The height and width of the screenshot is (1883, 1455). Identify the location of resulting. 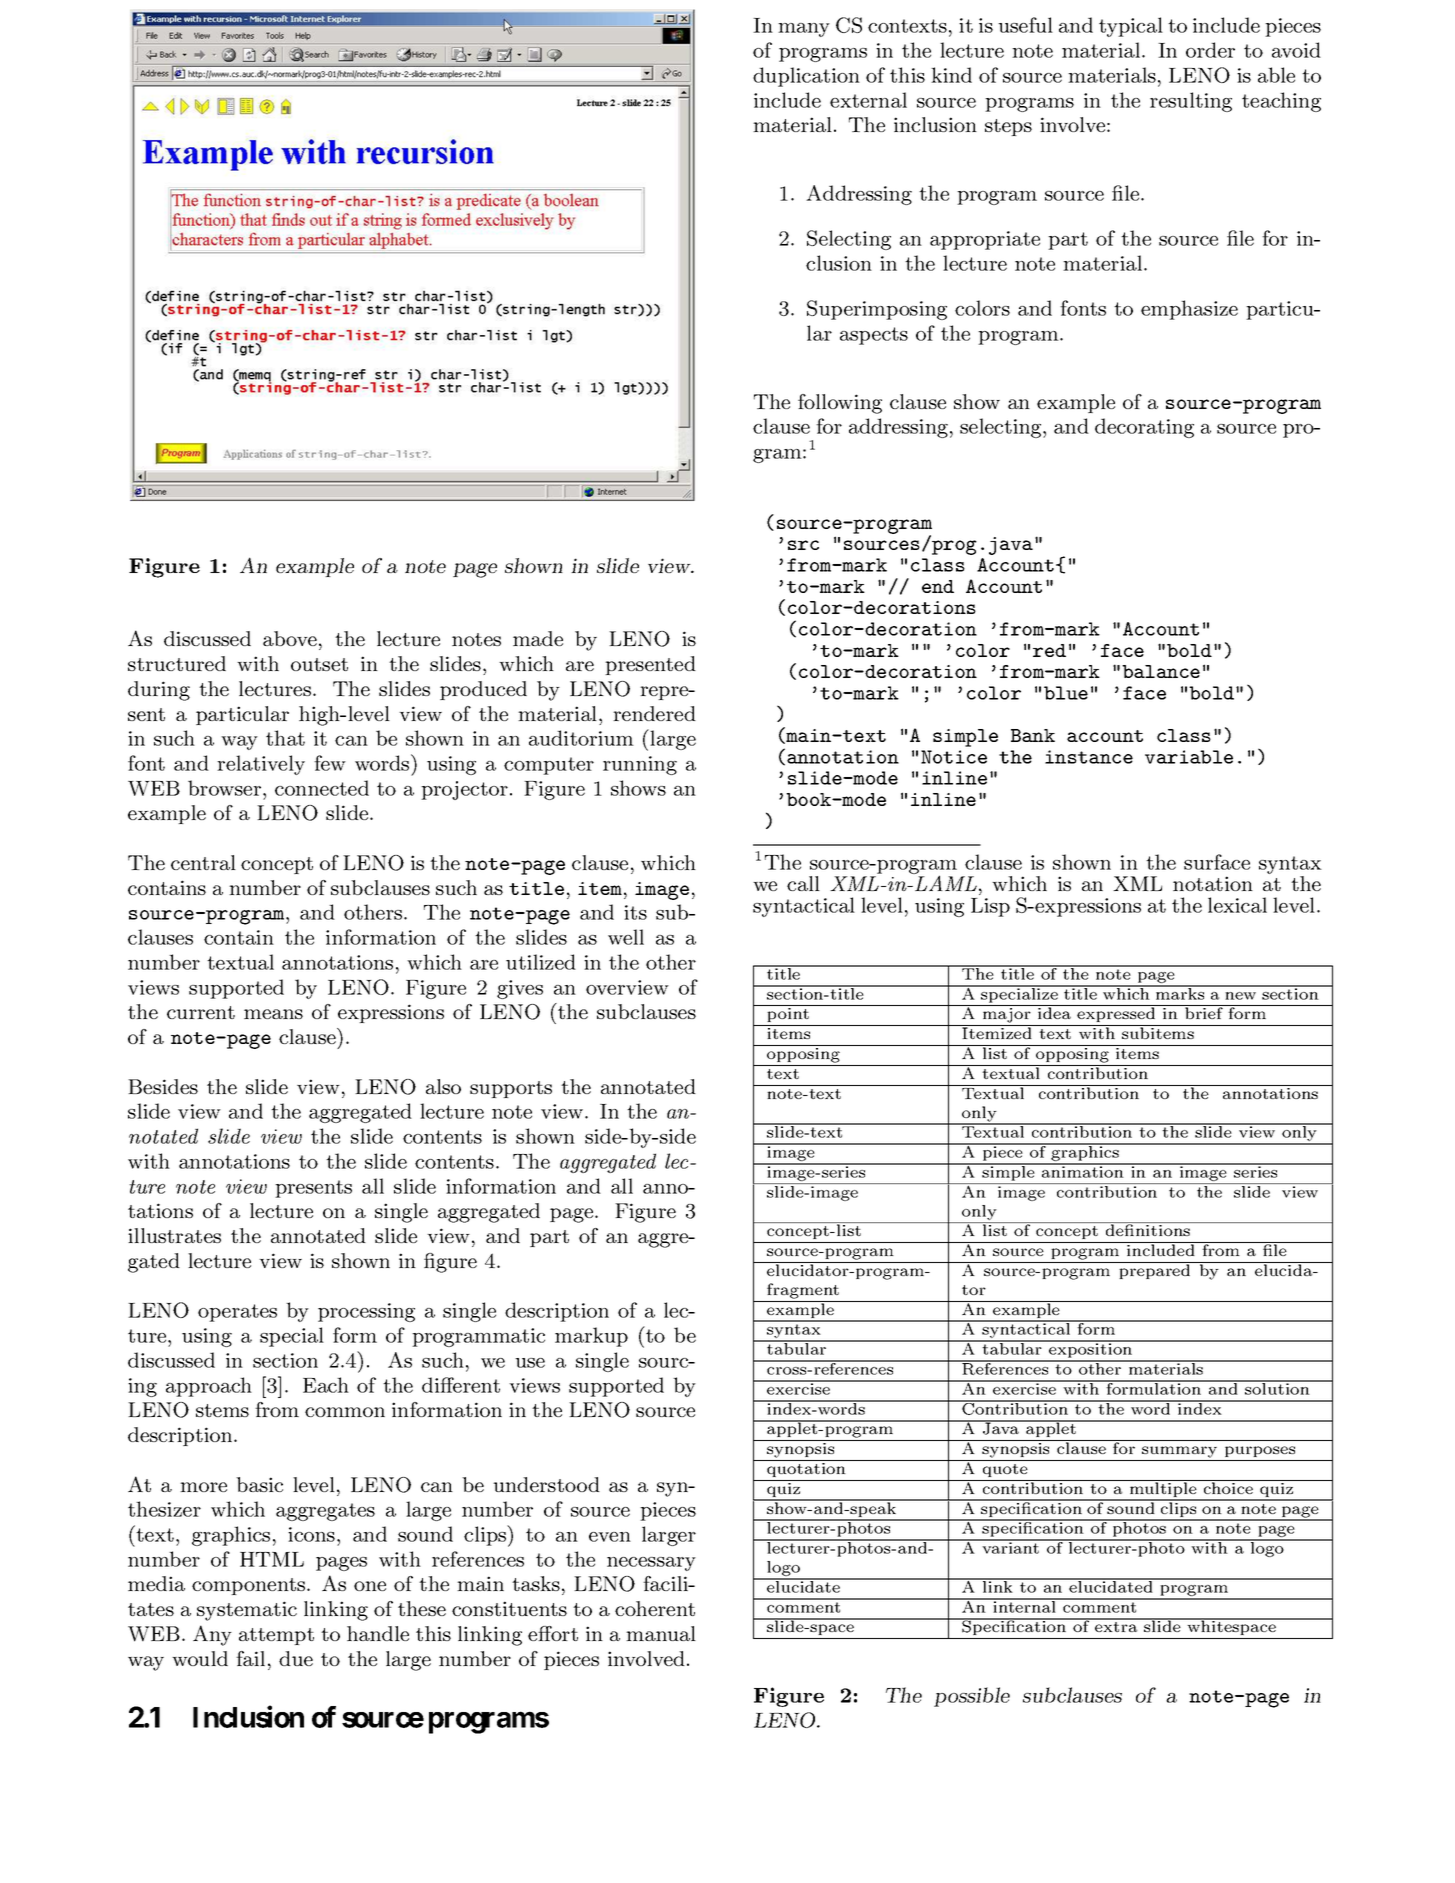
(1191, 102).
